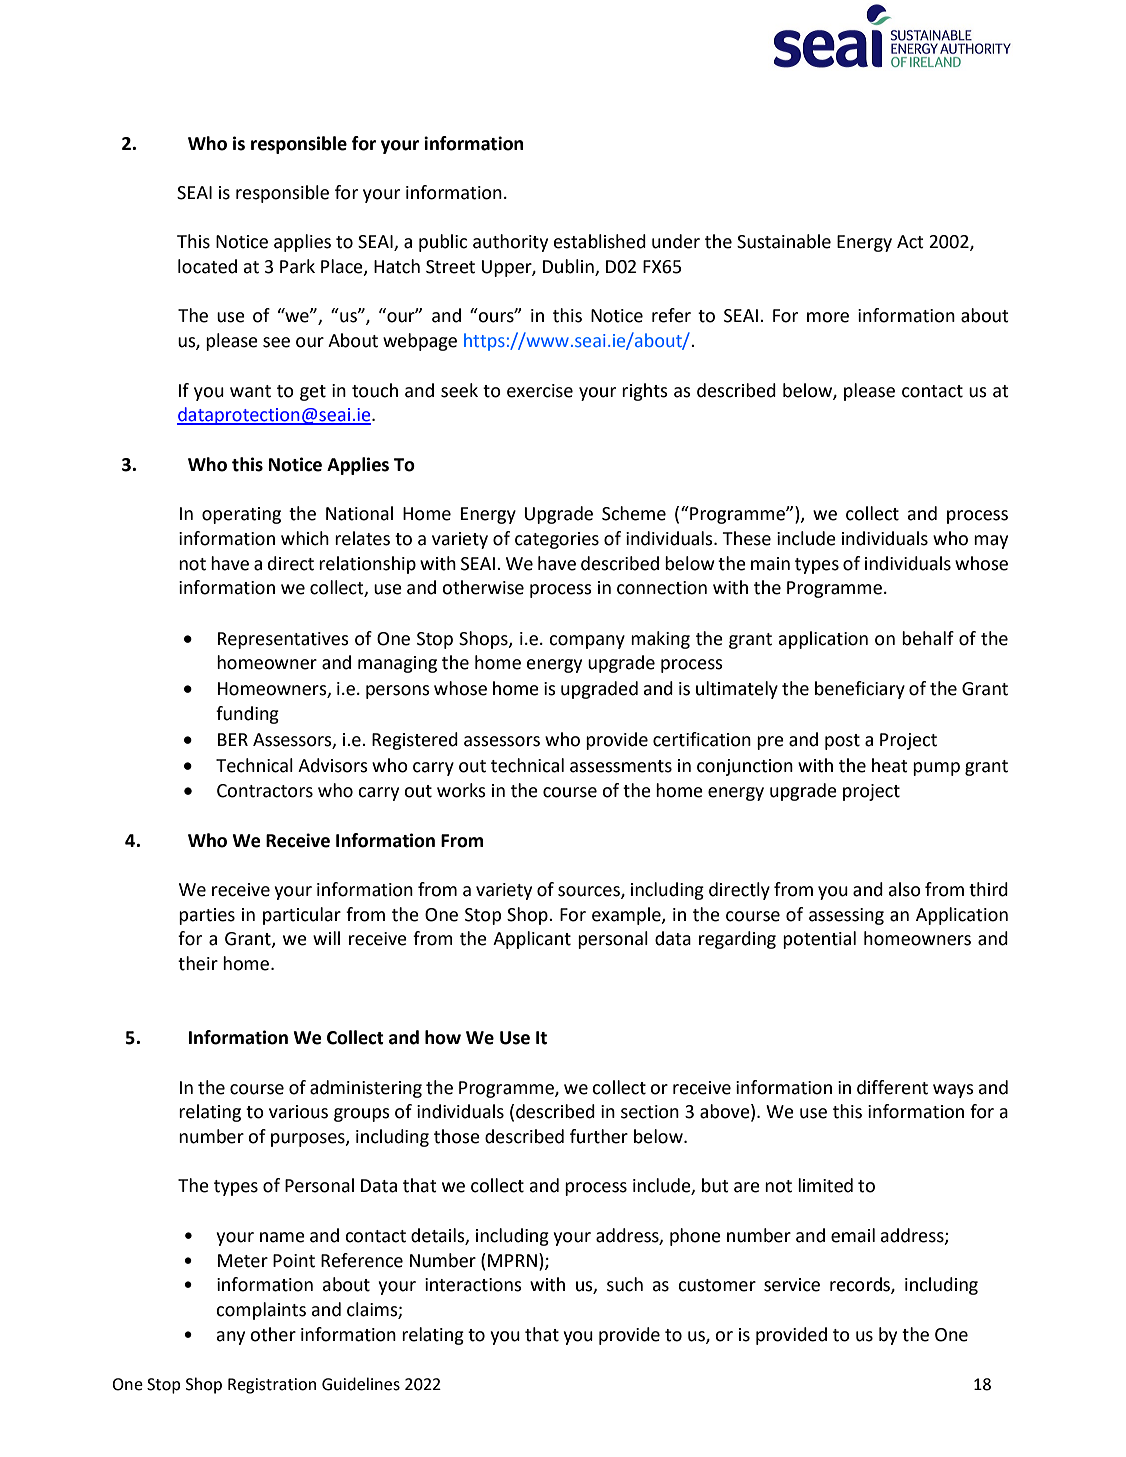 The width and height of the screenshot is (1126, 1457). I want to click on Dublin, so click(569, 267).
